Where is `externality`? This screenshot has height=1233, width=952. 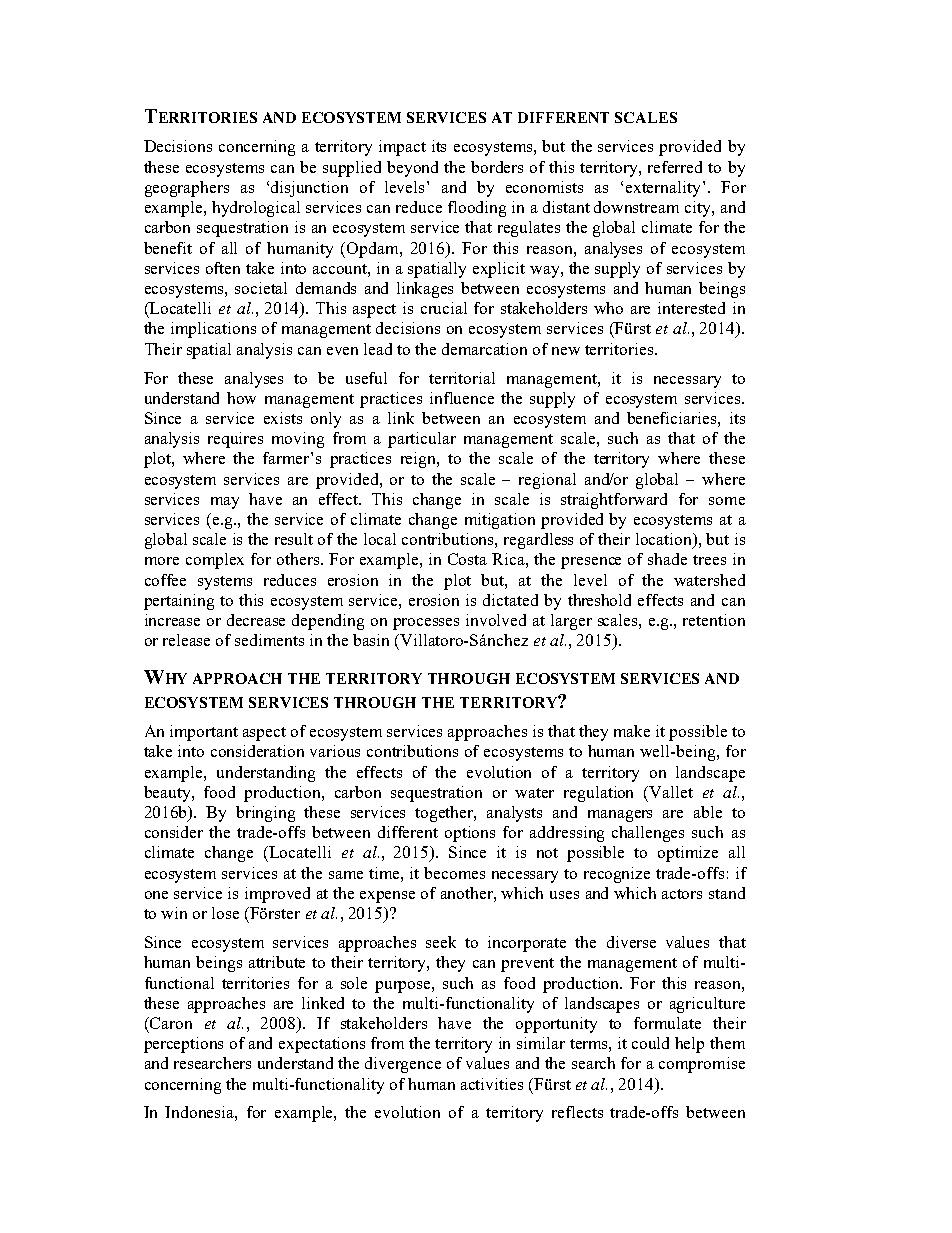
externality is located at coordinates (663, 189).
